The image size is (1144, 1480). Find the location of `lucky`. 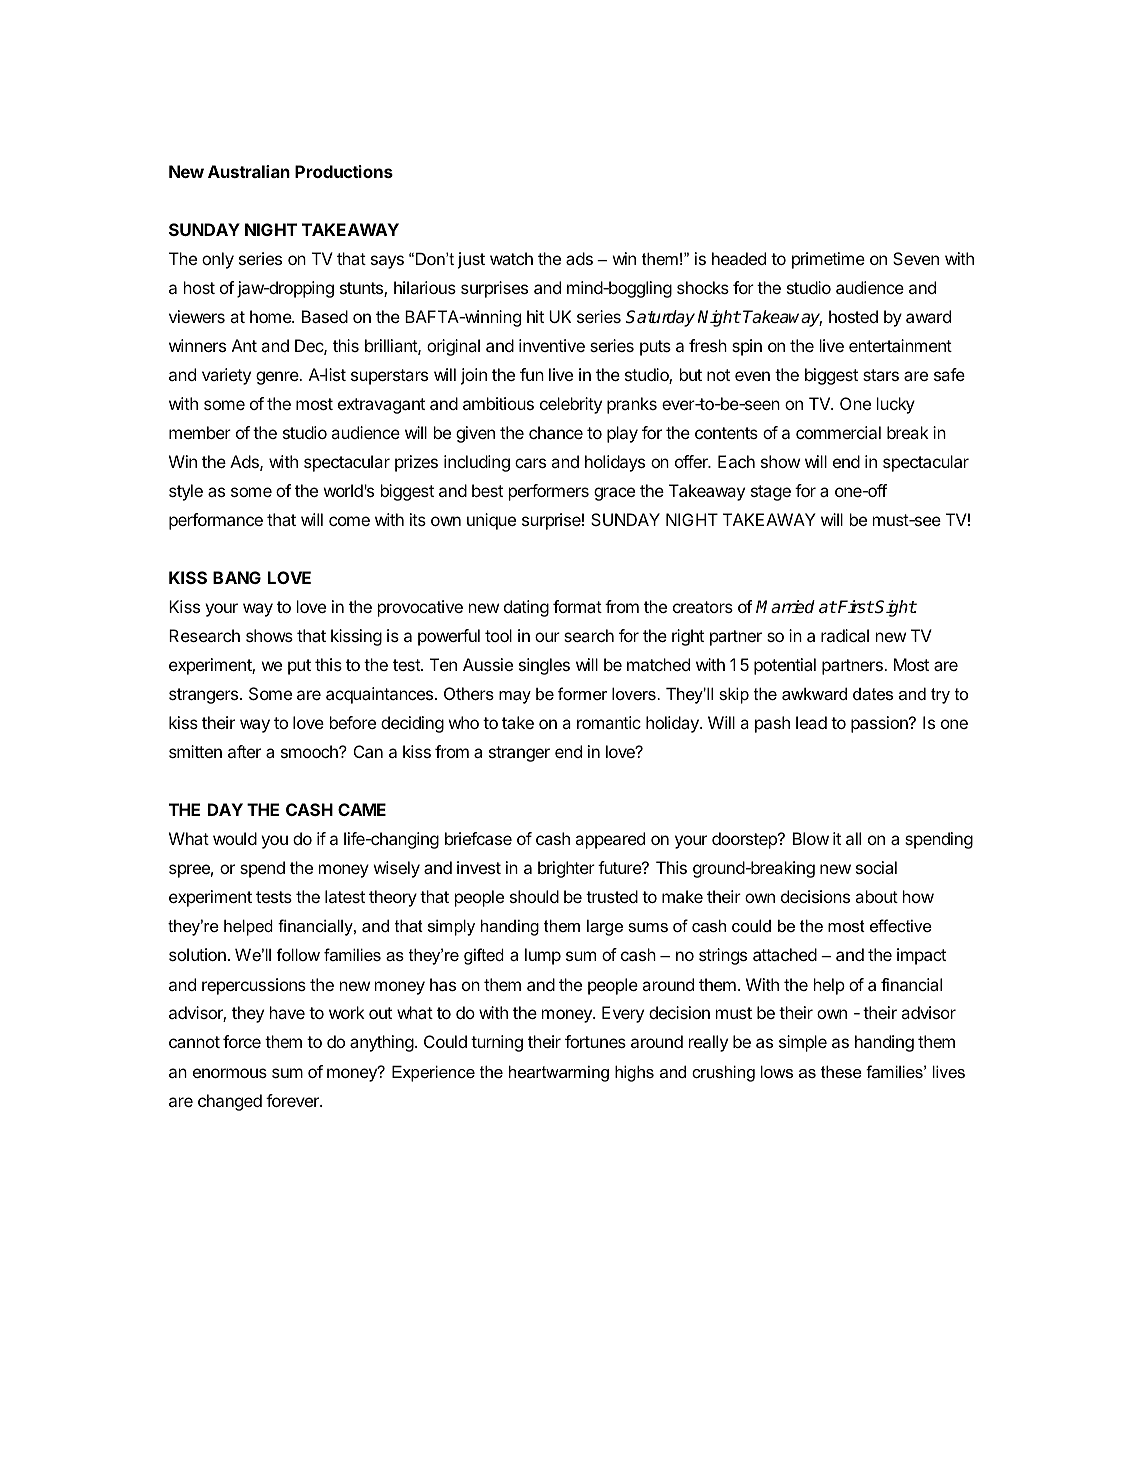

lucky is located at coordinates (896, 405).
